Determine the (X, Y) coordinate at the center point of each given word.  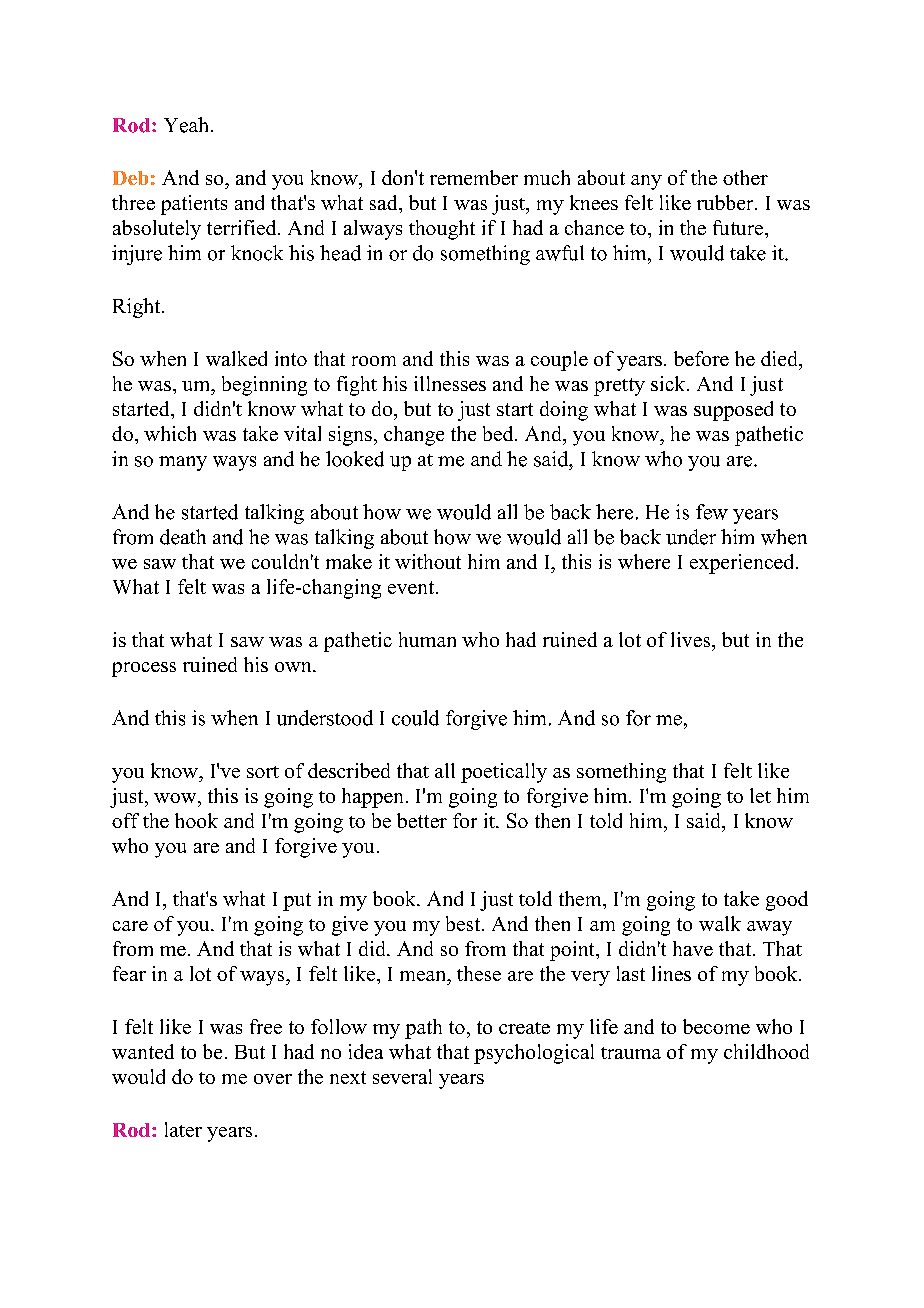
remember (474, 177)
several (402, 1076)
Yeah (186, 125)
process (144, 669)
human (427, 639)
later (183, 1129)
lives (692, 639)
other (745, 177)
